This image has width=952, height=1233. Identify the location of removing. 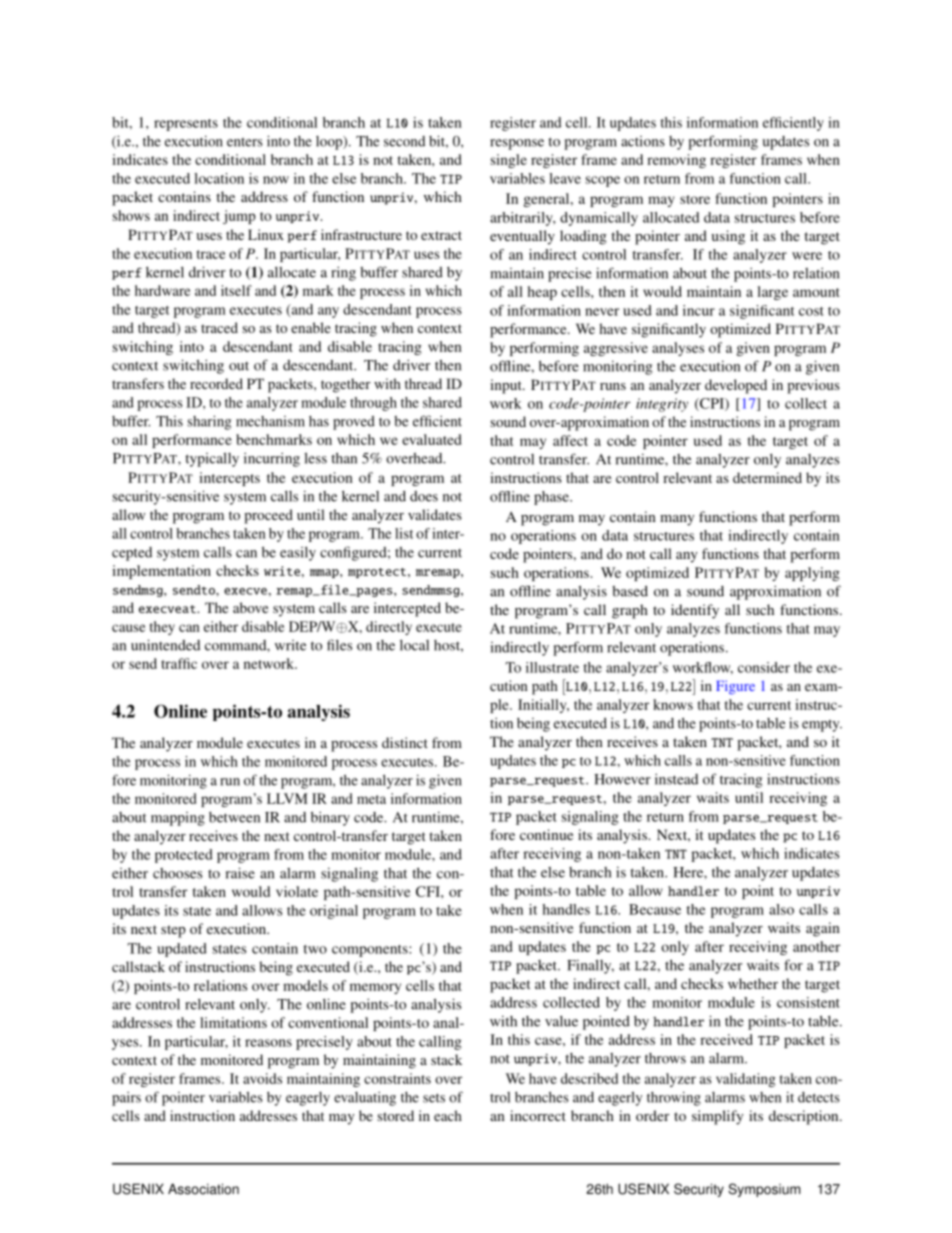
(676, 161).
